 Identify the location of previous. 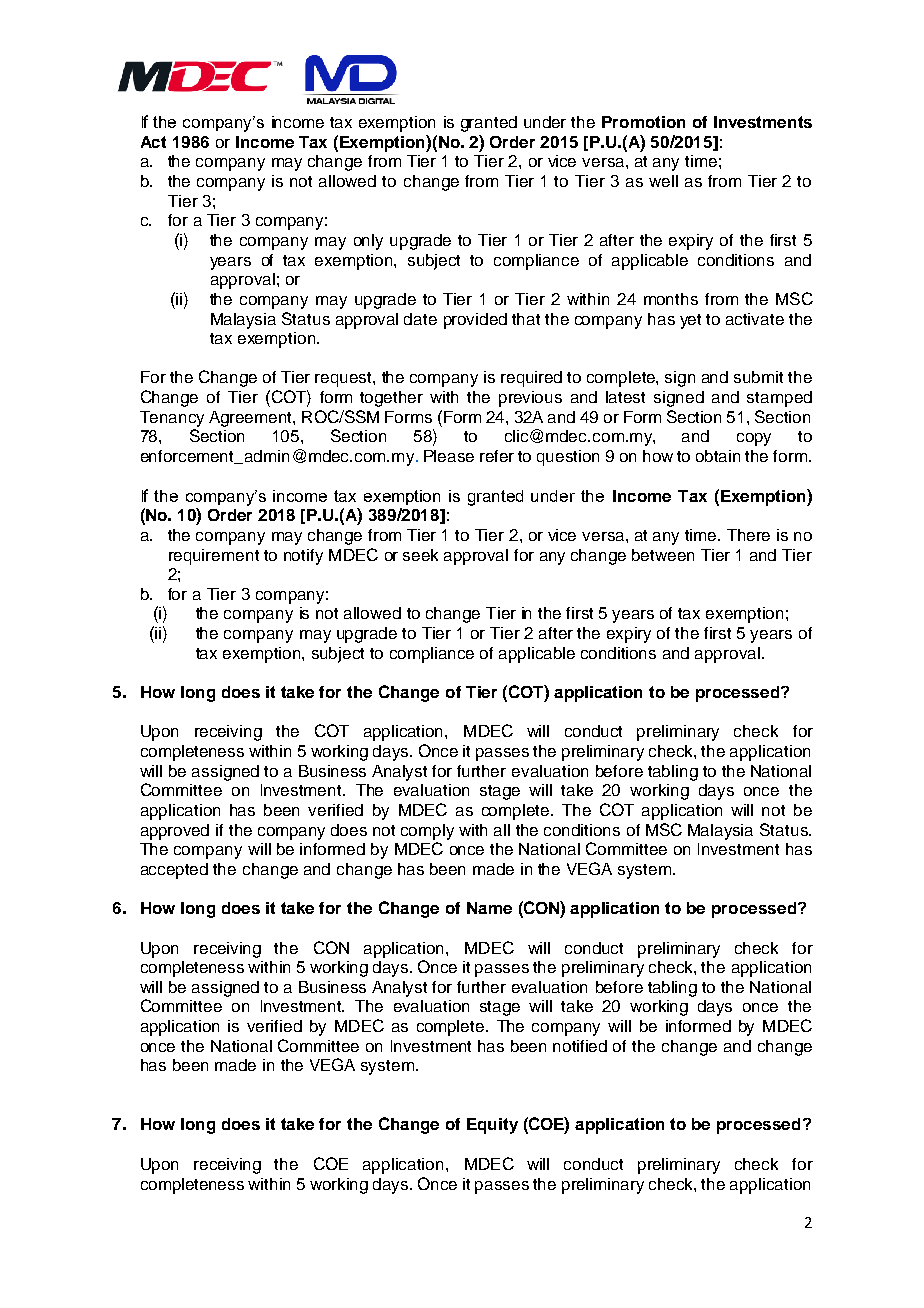
(530, 399).
